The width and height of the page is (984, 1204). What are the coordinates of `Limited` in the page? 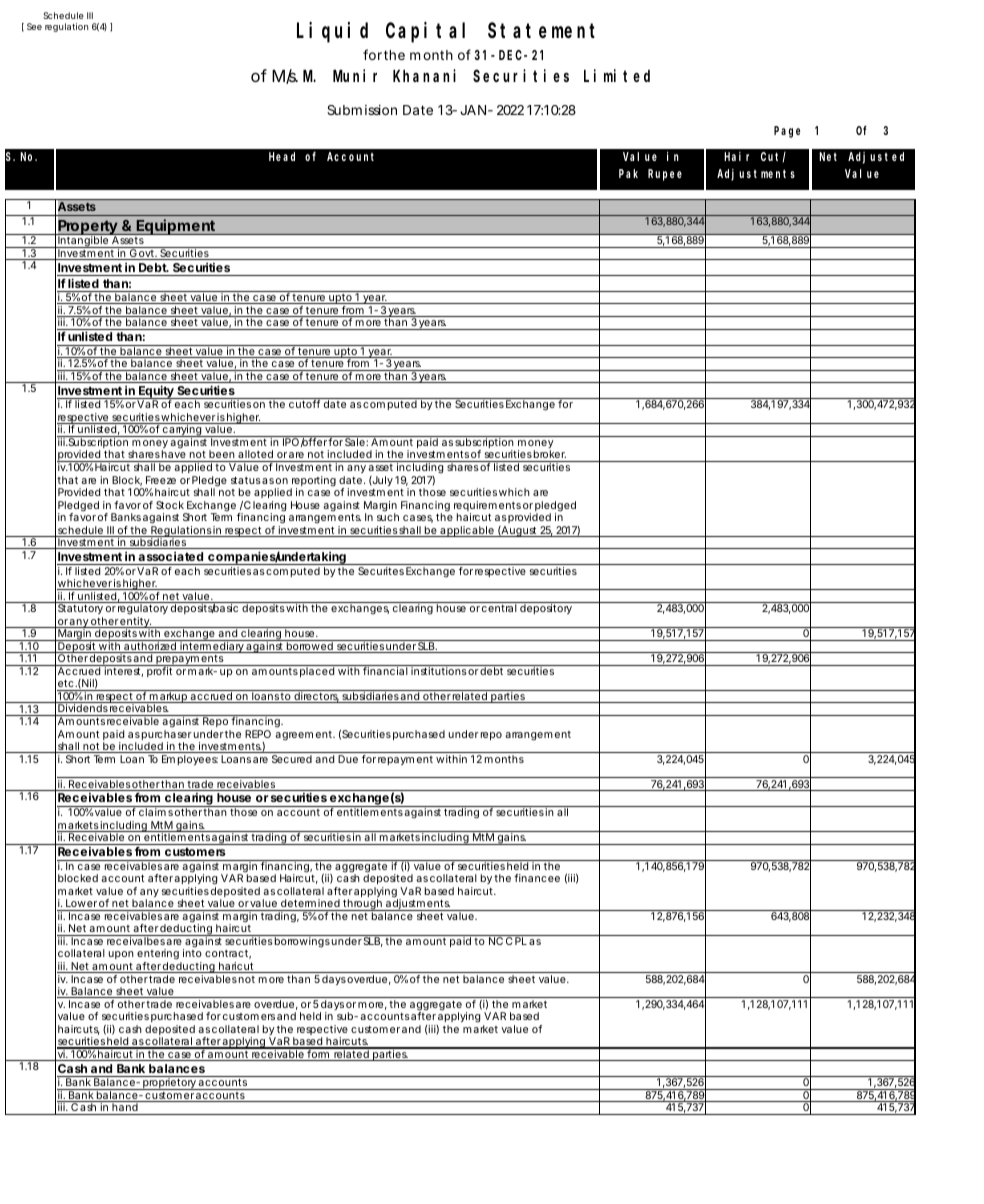 It's located at (617, 75).
